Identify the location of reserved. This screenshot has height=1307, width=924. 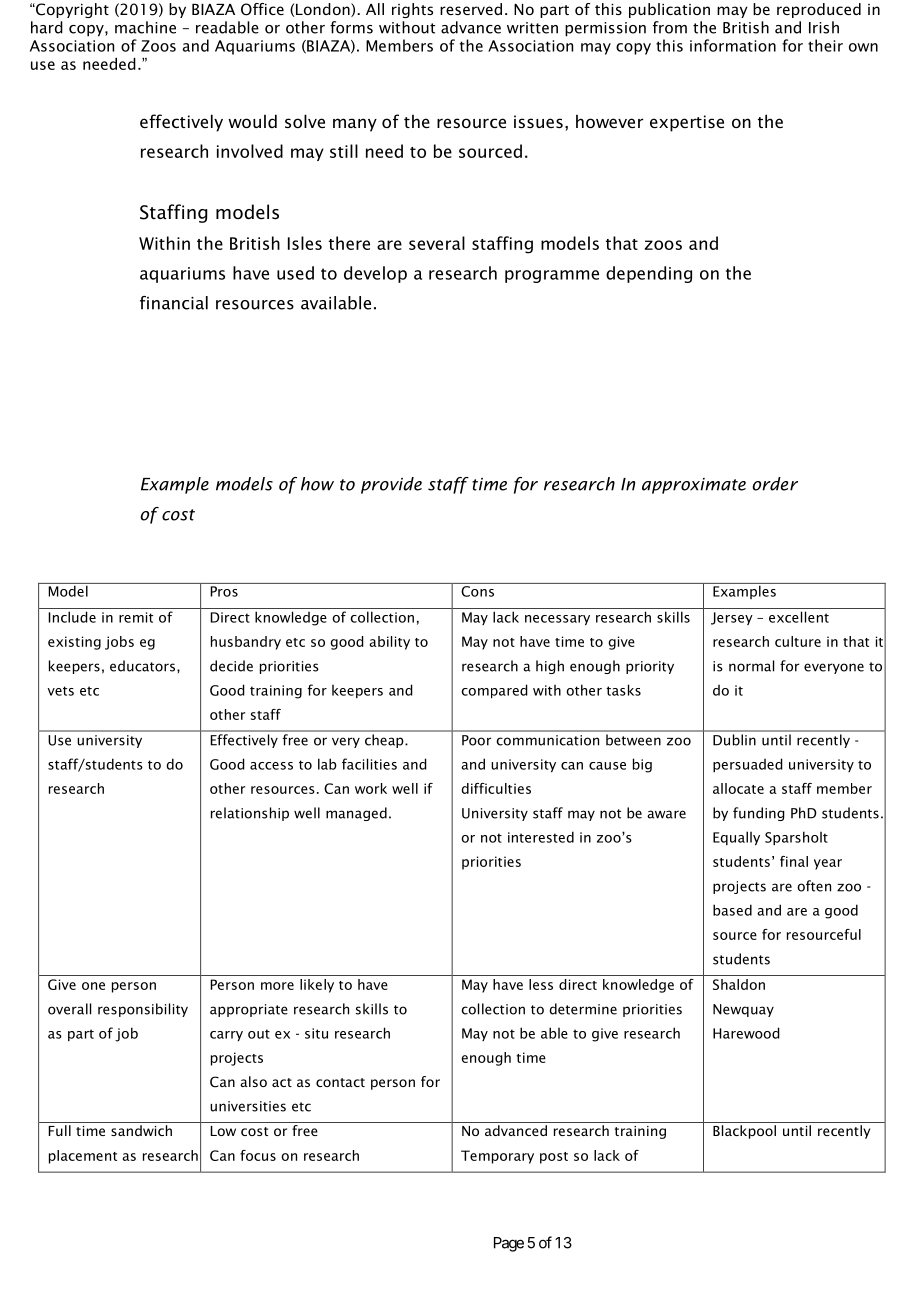
(471, 9).
